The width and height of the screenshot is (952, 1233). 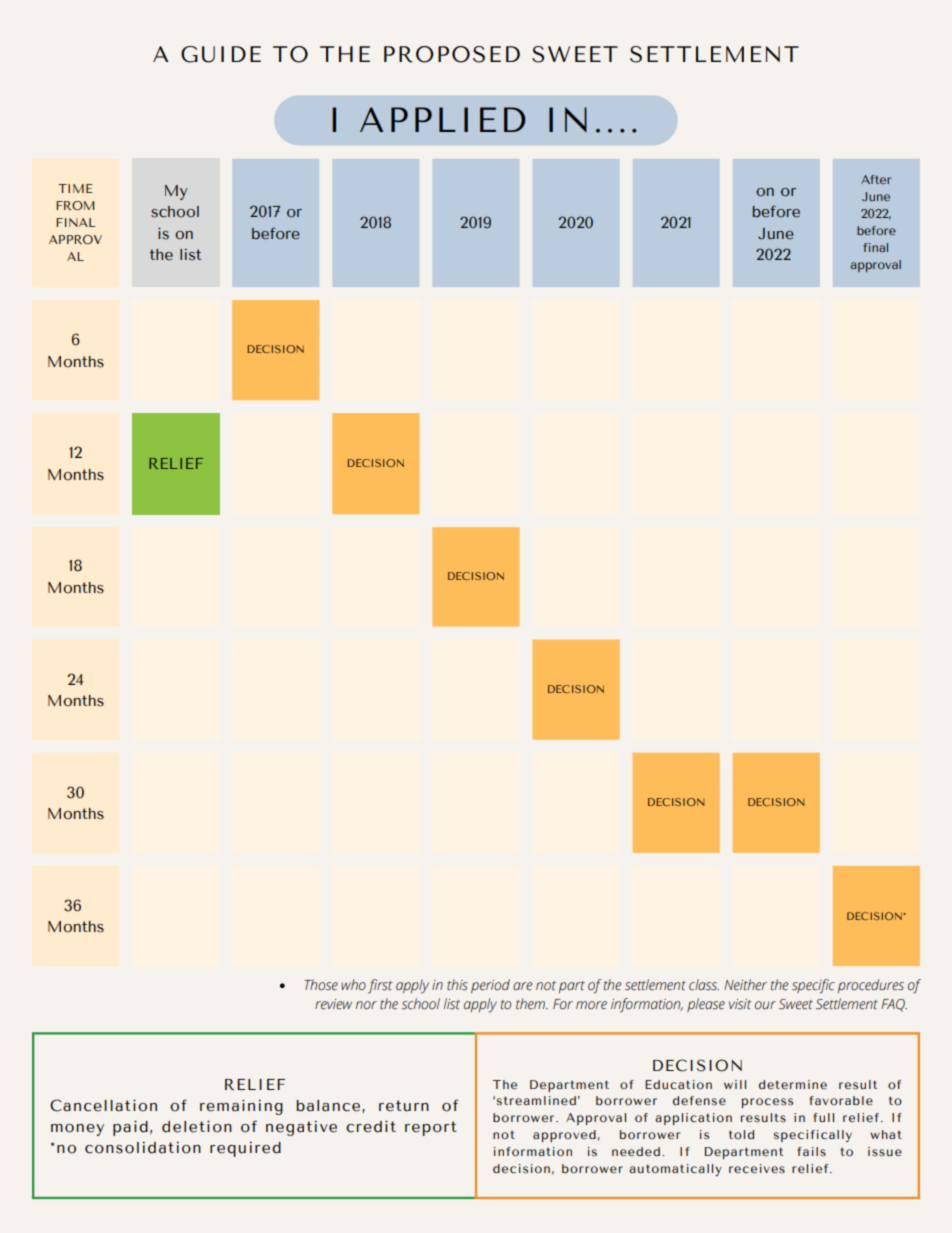 I want to click on Those, so click(x=321, y=985).
